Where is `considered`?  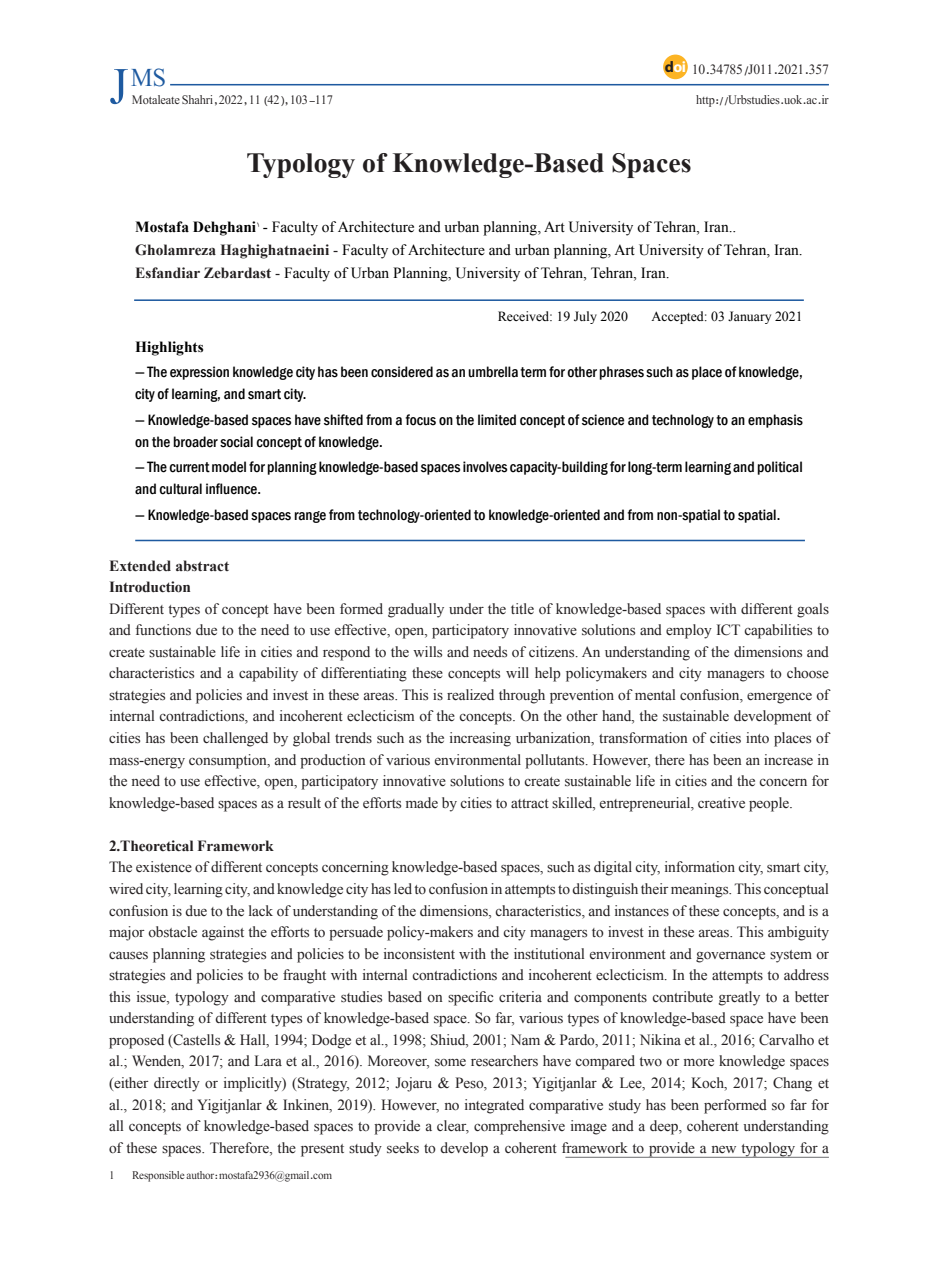 considered is located at coordinates (402, 372).
